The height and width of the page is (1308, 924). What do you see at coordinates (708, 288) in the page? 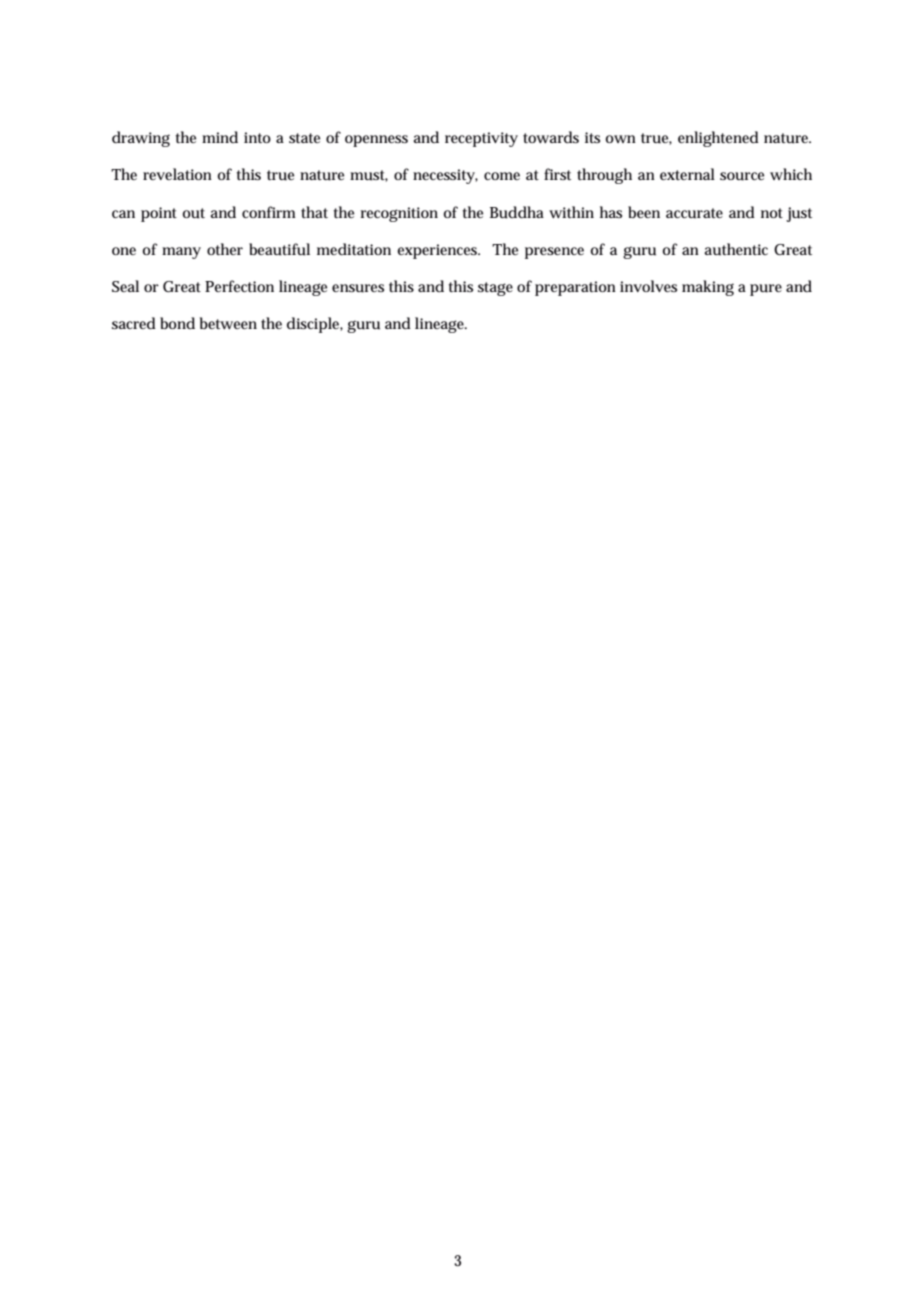
I see `making` at bounding box center [708, 288].
